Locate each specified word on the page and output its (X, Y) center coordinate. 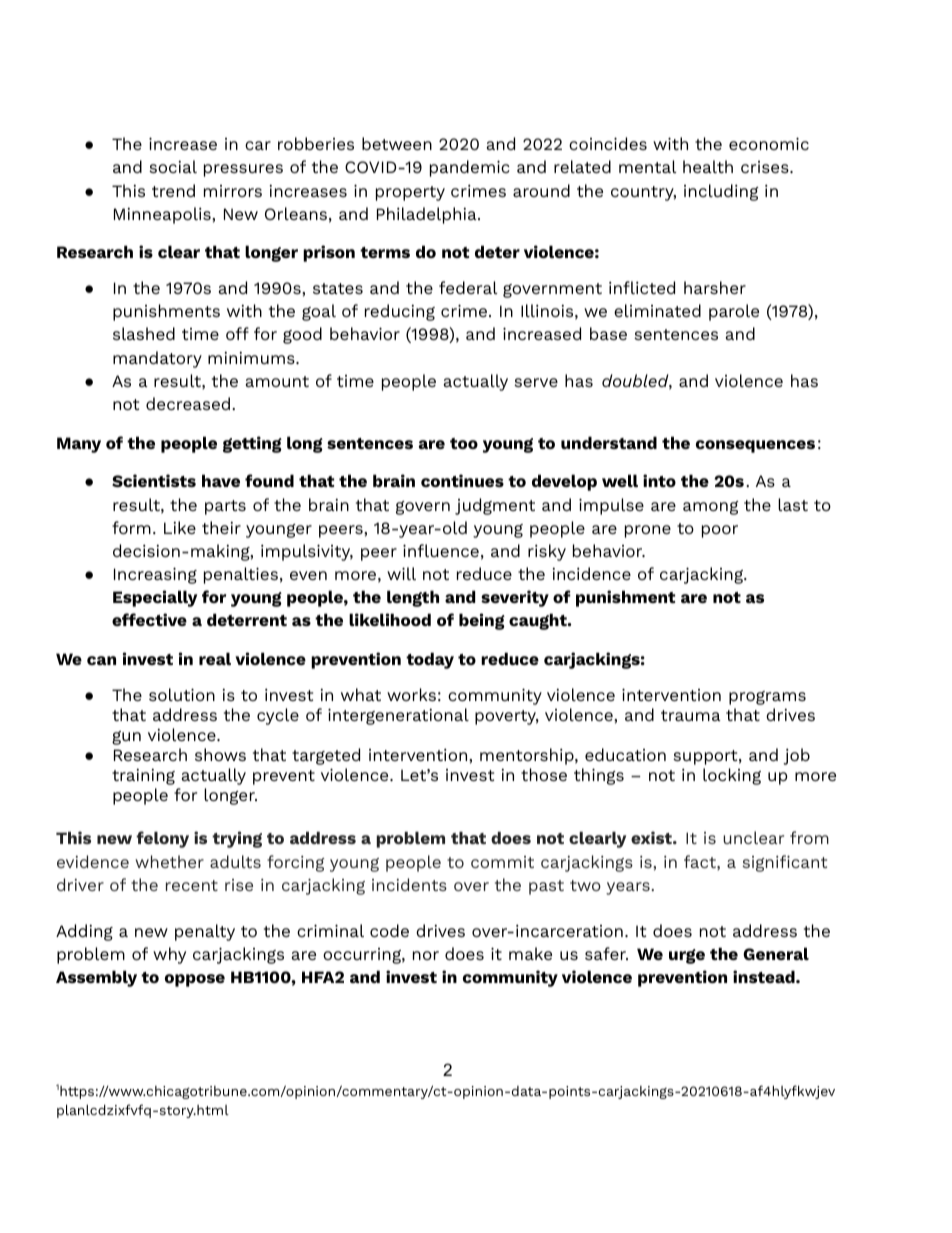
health (708, 166)
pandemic (470, 168)
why (169, 955)
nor (426, 955)
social (173, 166)
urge (687, 956)
